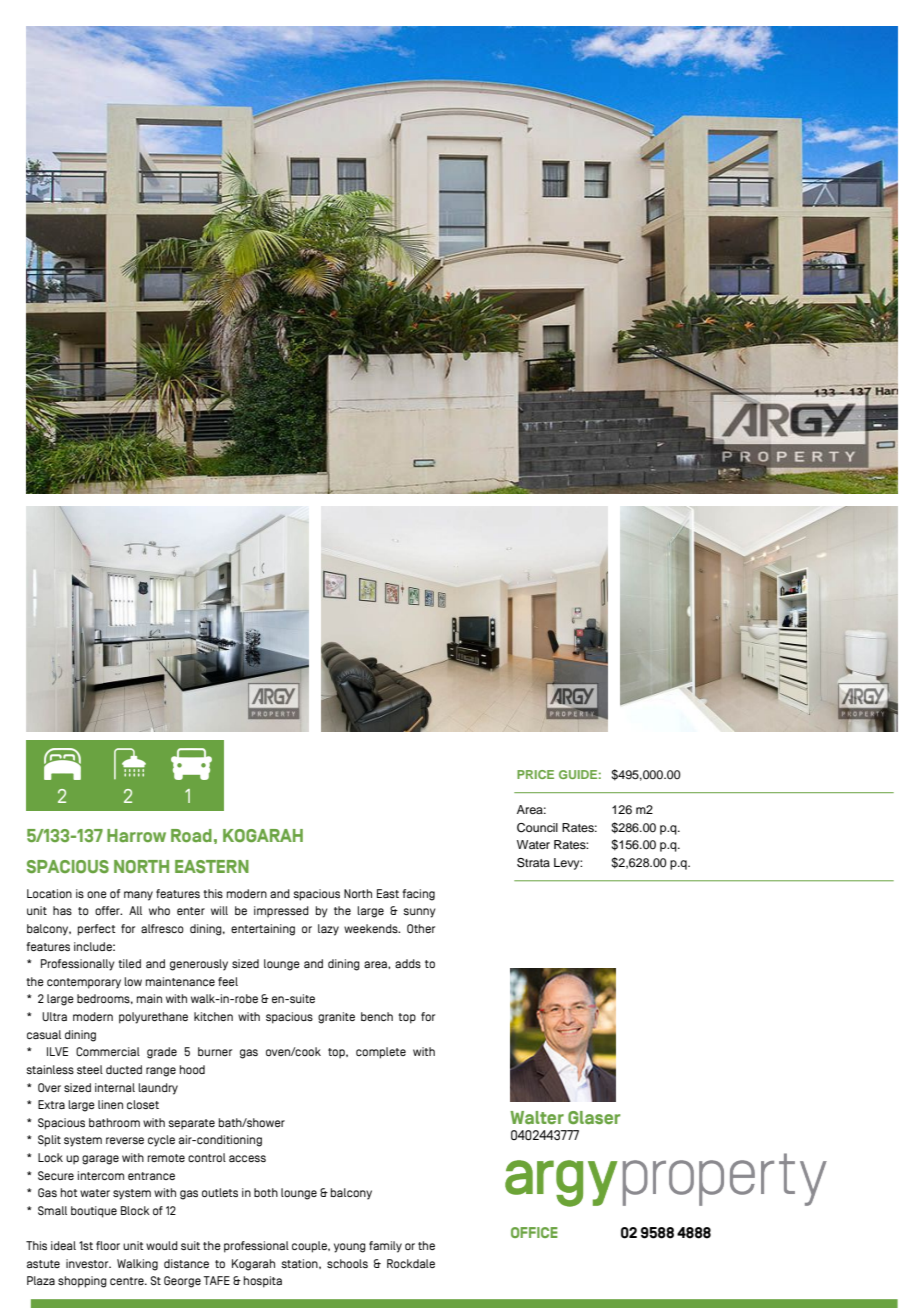  Describe the element at coordinates (108, 1051) in the image. I see `Commercial` at that location.
